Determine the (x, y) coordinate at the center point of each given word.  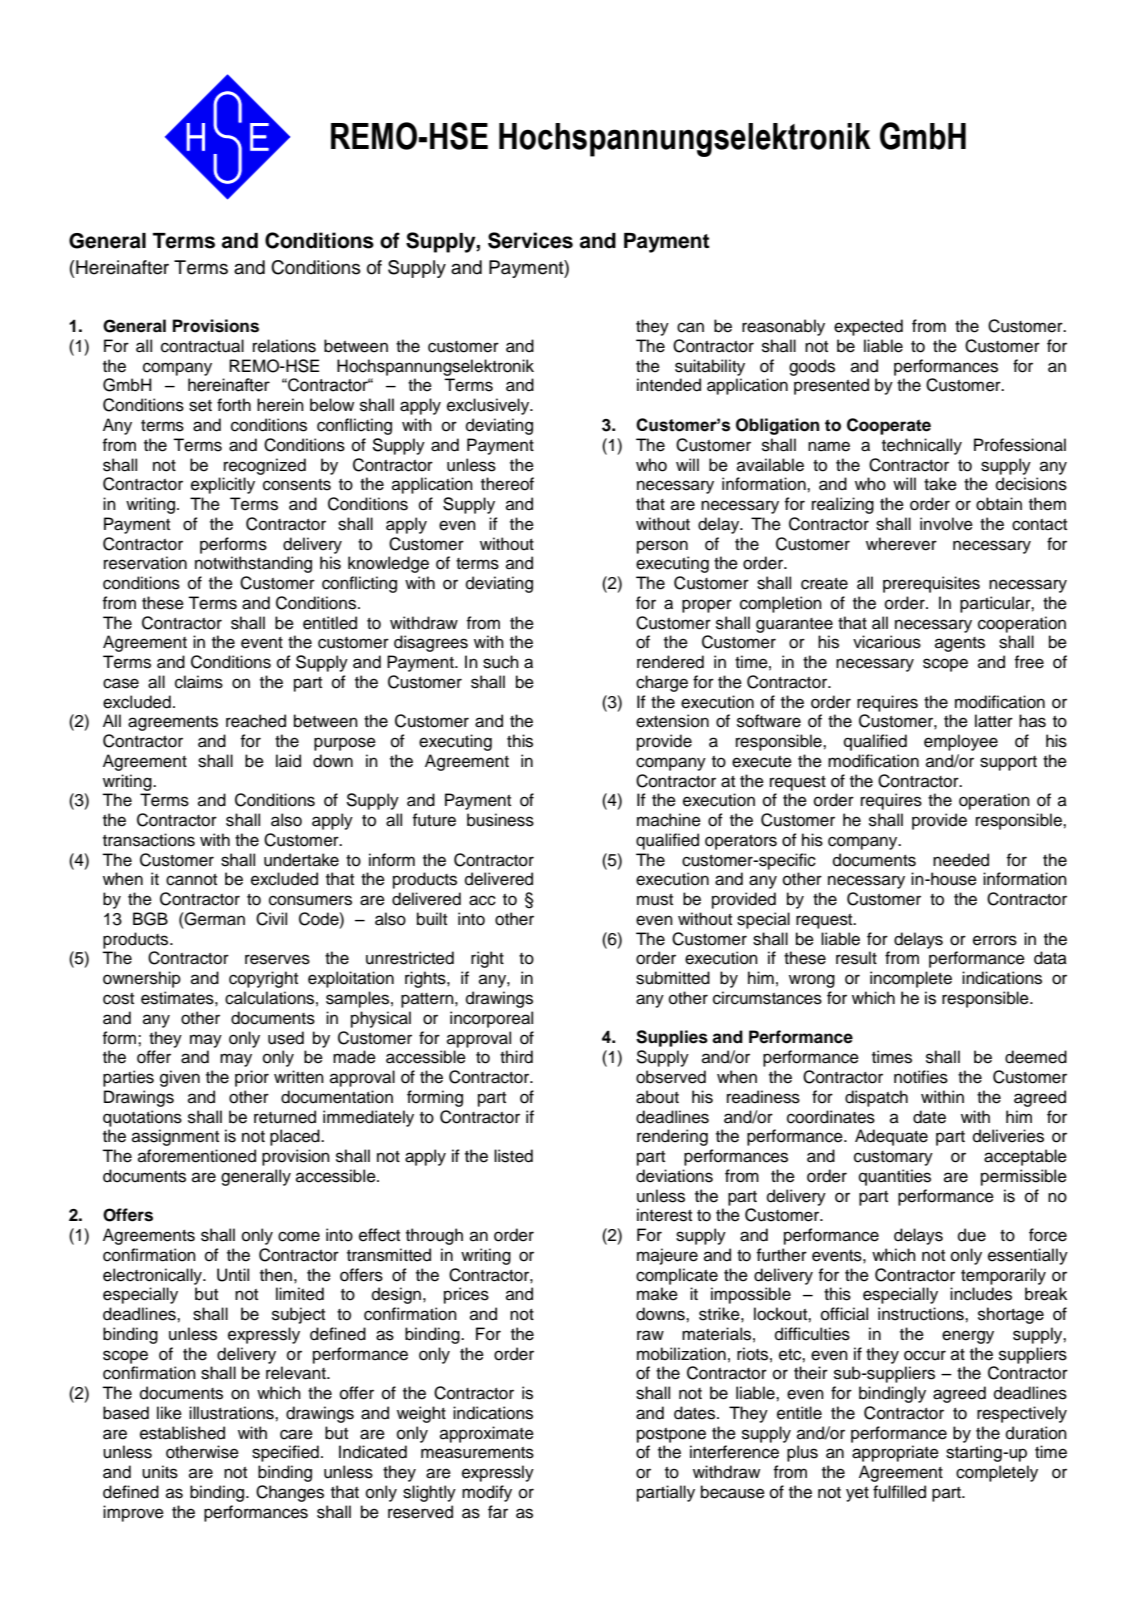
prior (252, 1078)
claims (199, 682)
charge (662, 683)
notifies (921, 1077)
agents (960, 644)
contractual (202, 346)
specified (285, 1453)
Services (530, 240)
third (516, 1057)
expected (868, 327)
